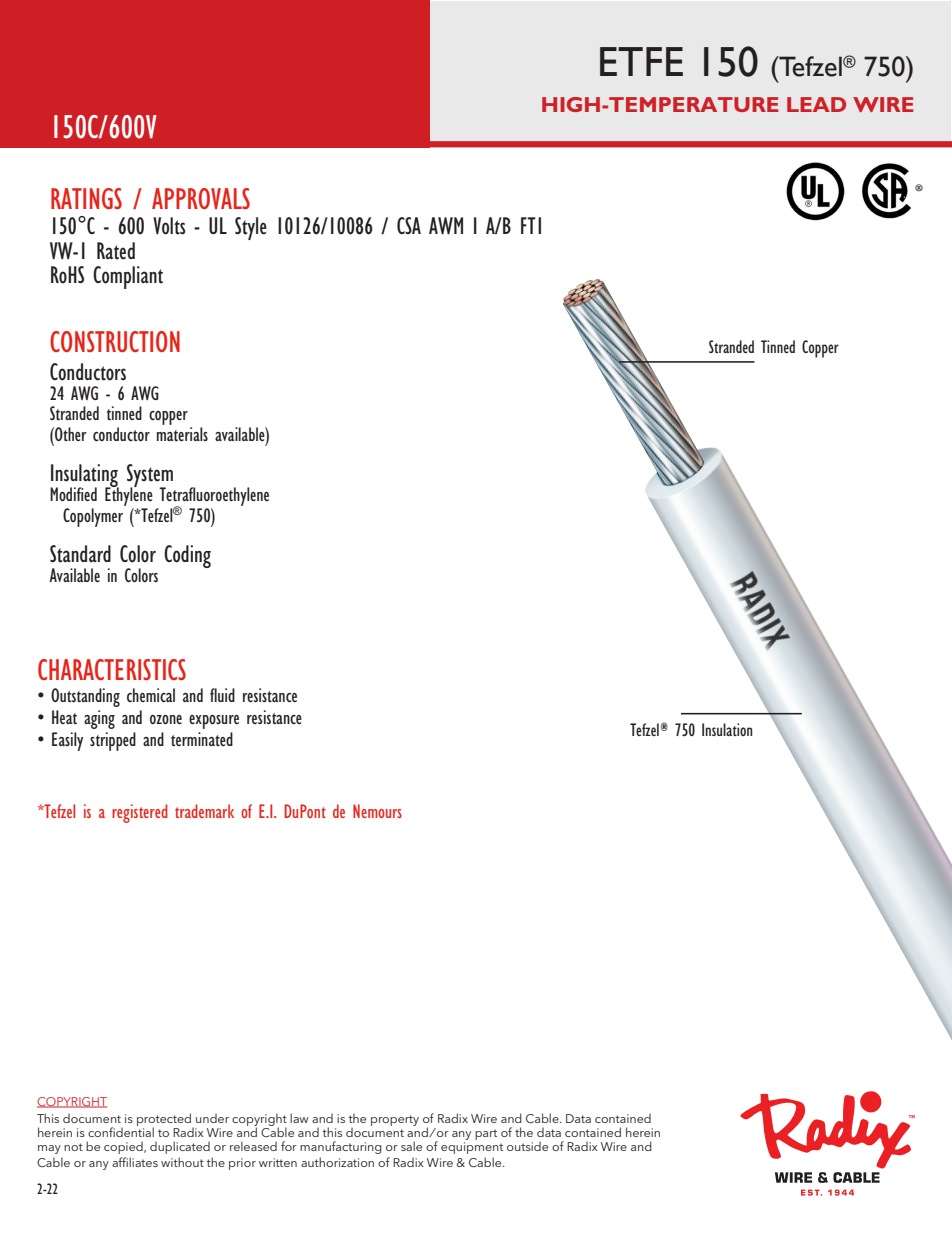  Describe the element at coordinates (527, 1146) in the page. I see `outside` at that location.
